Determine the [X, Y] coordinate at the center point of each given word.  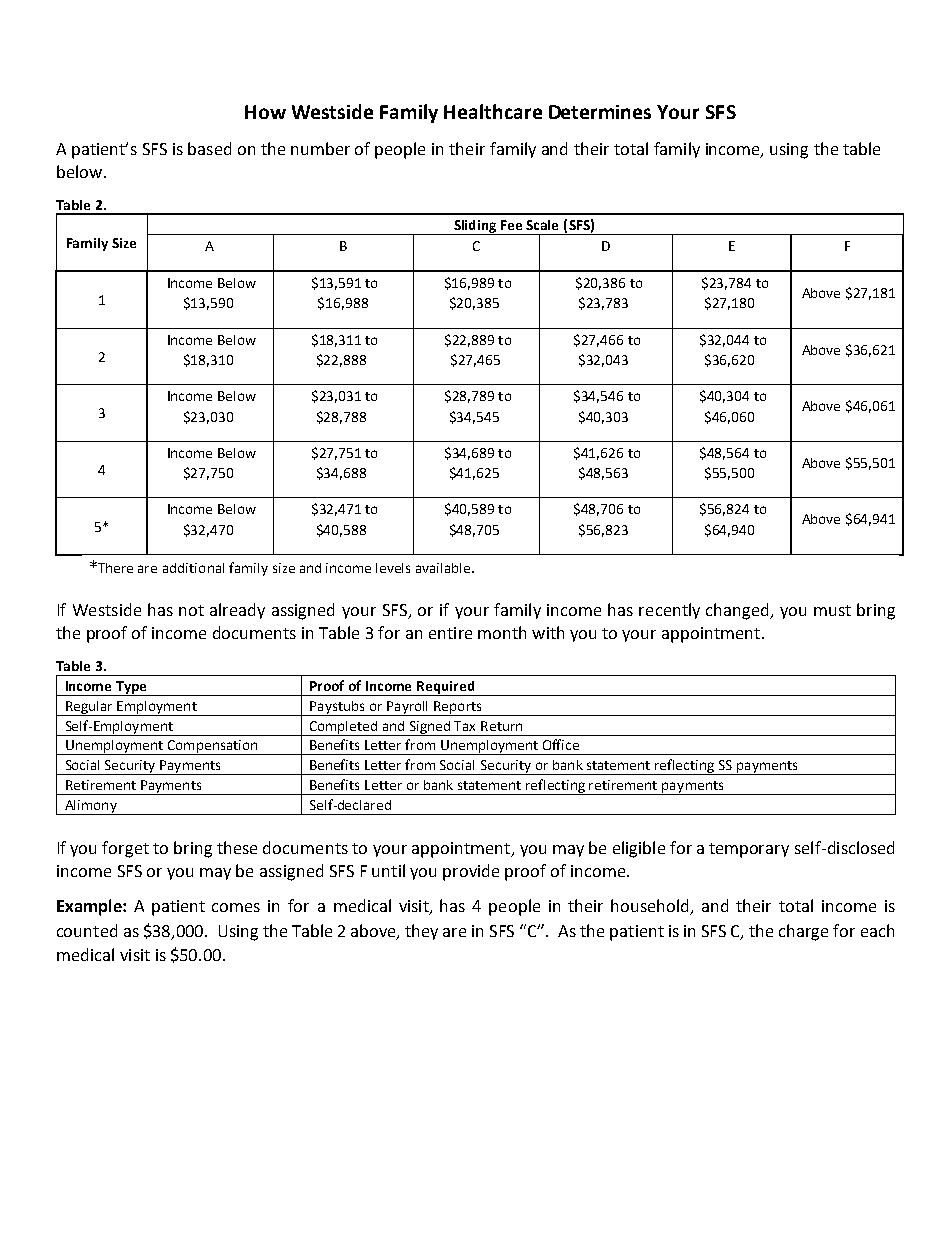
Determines [600, 112]
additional [193, 568]
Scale [542, 225]
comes [236, 907]
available [444, 568]
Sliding [475, 227]
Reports [458, 708]
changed [738, 611]
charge [803, 932]
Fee [511, 225]
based [209, 148]
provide [471, 872]
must [832, 610]
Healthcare [493, 111]
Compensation [212, 747]
